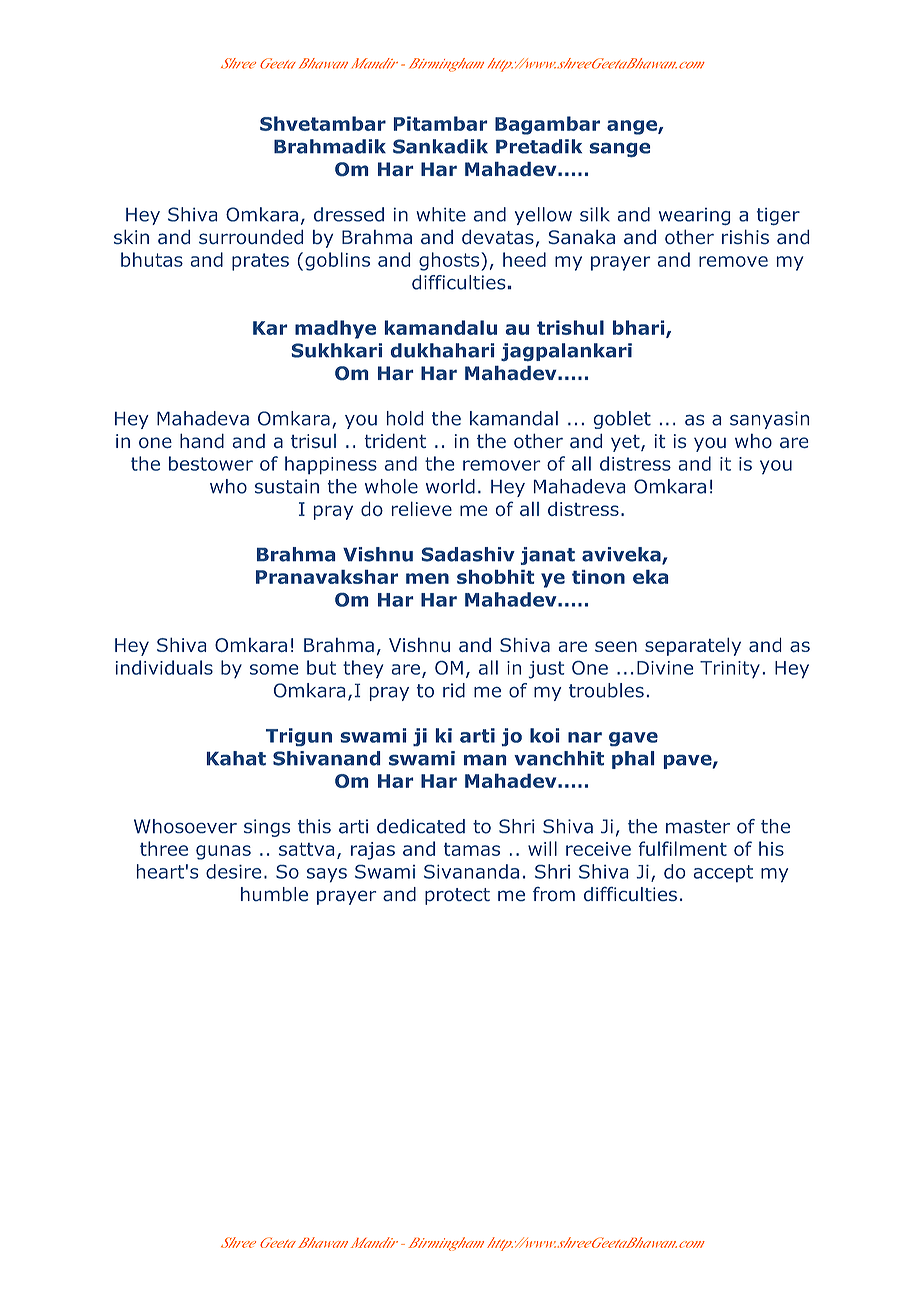  Describe the element at coordinates (693, 646) in the screenshot. I see `separately` at that location.
